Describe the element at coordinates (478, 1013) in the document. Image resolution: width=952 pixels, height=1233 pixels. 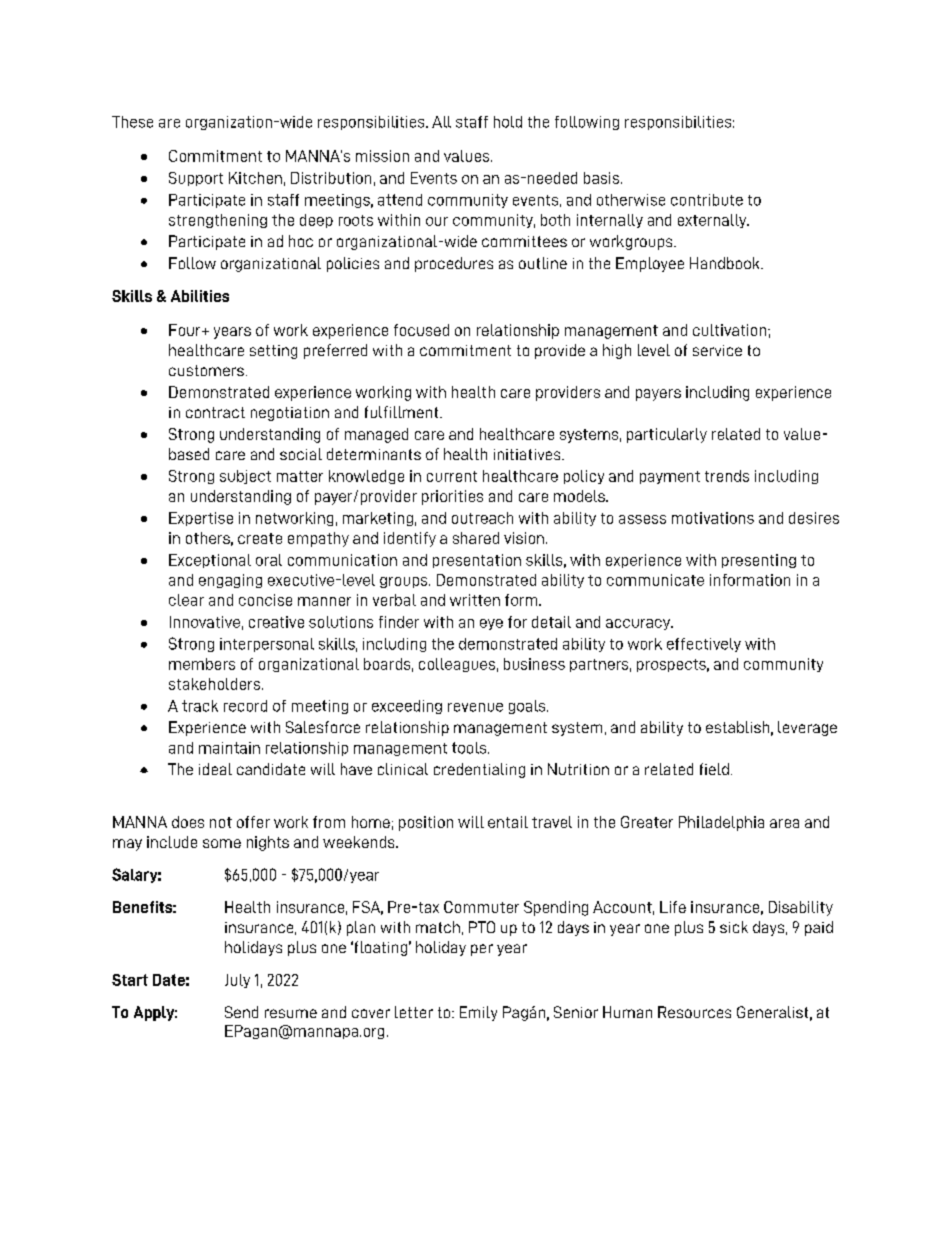
I see `Emily` at that location.
